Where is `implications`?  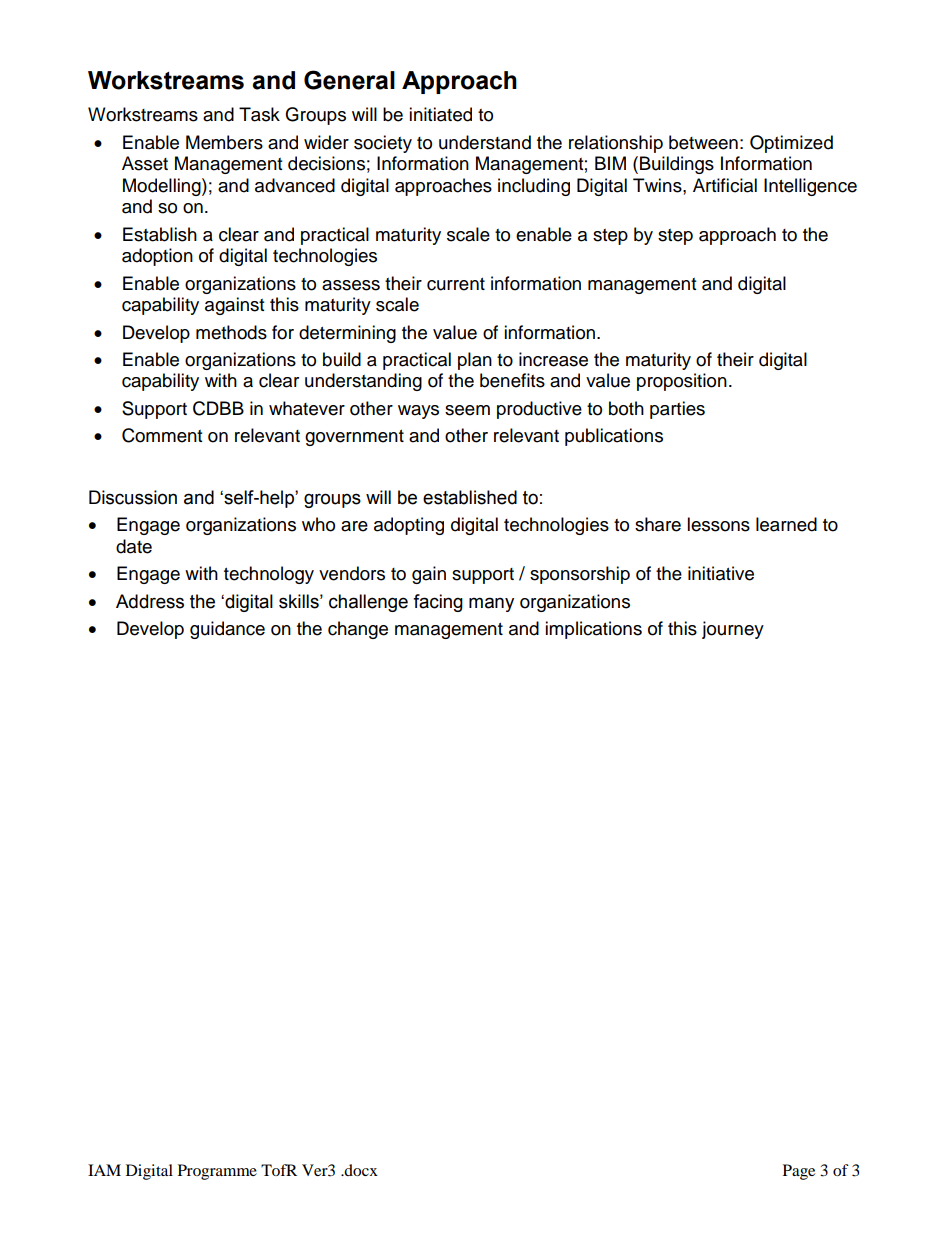 implications is located at coordinates (593, 630).
